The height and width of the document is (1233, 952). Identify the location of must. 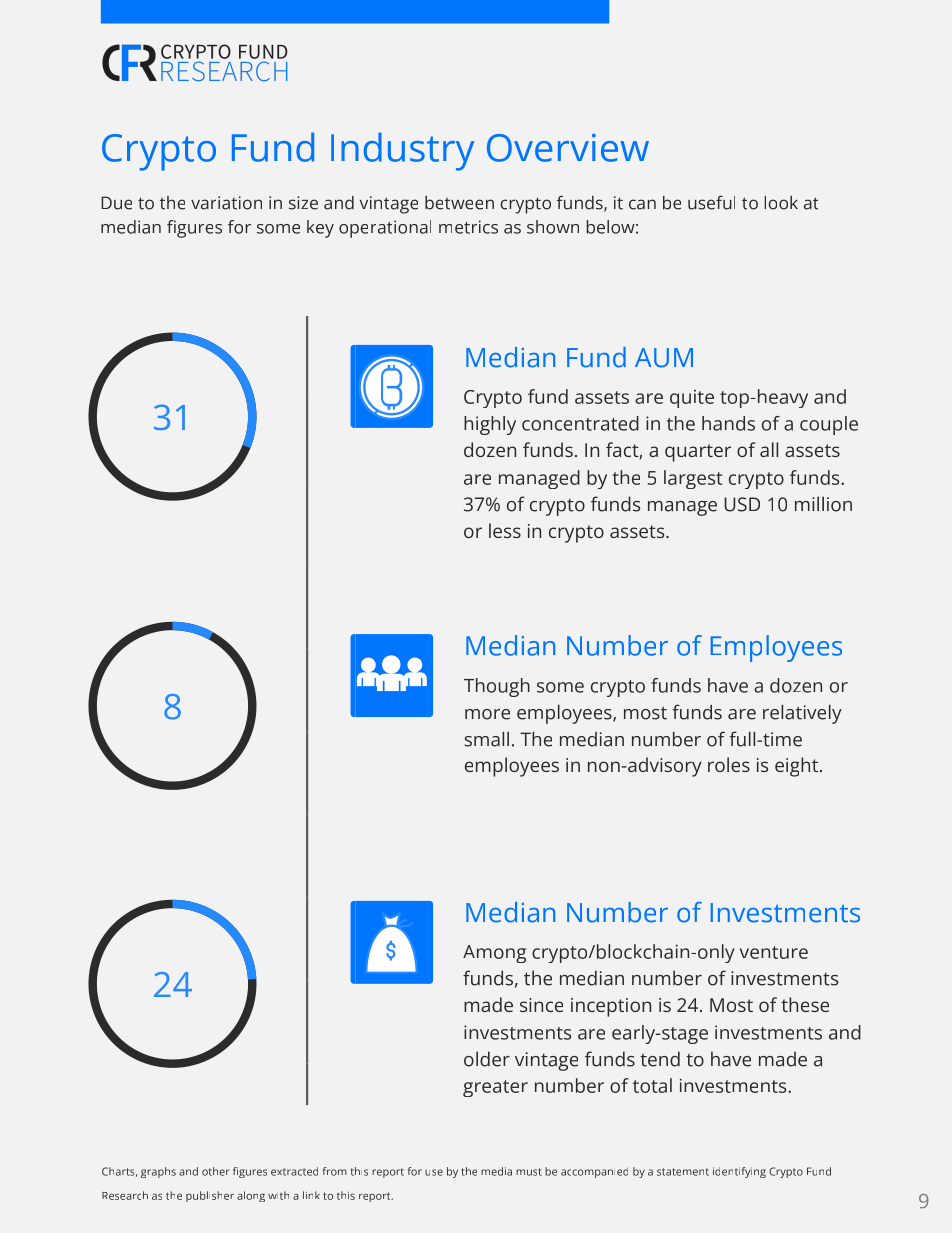
(529, 1172).
